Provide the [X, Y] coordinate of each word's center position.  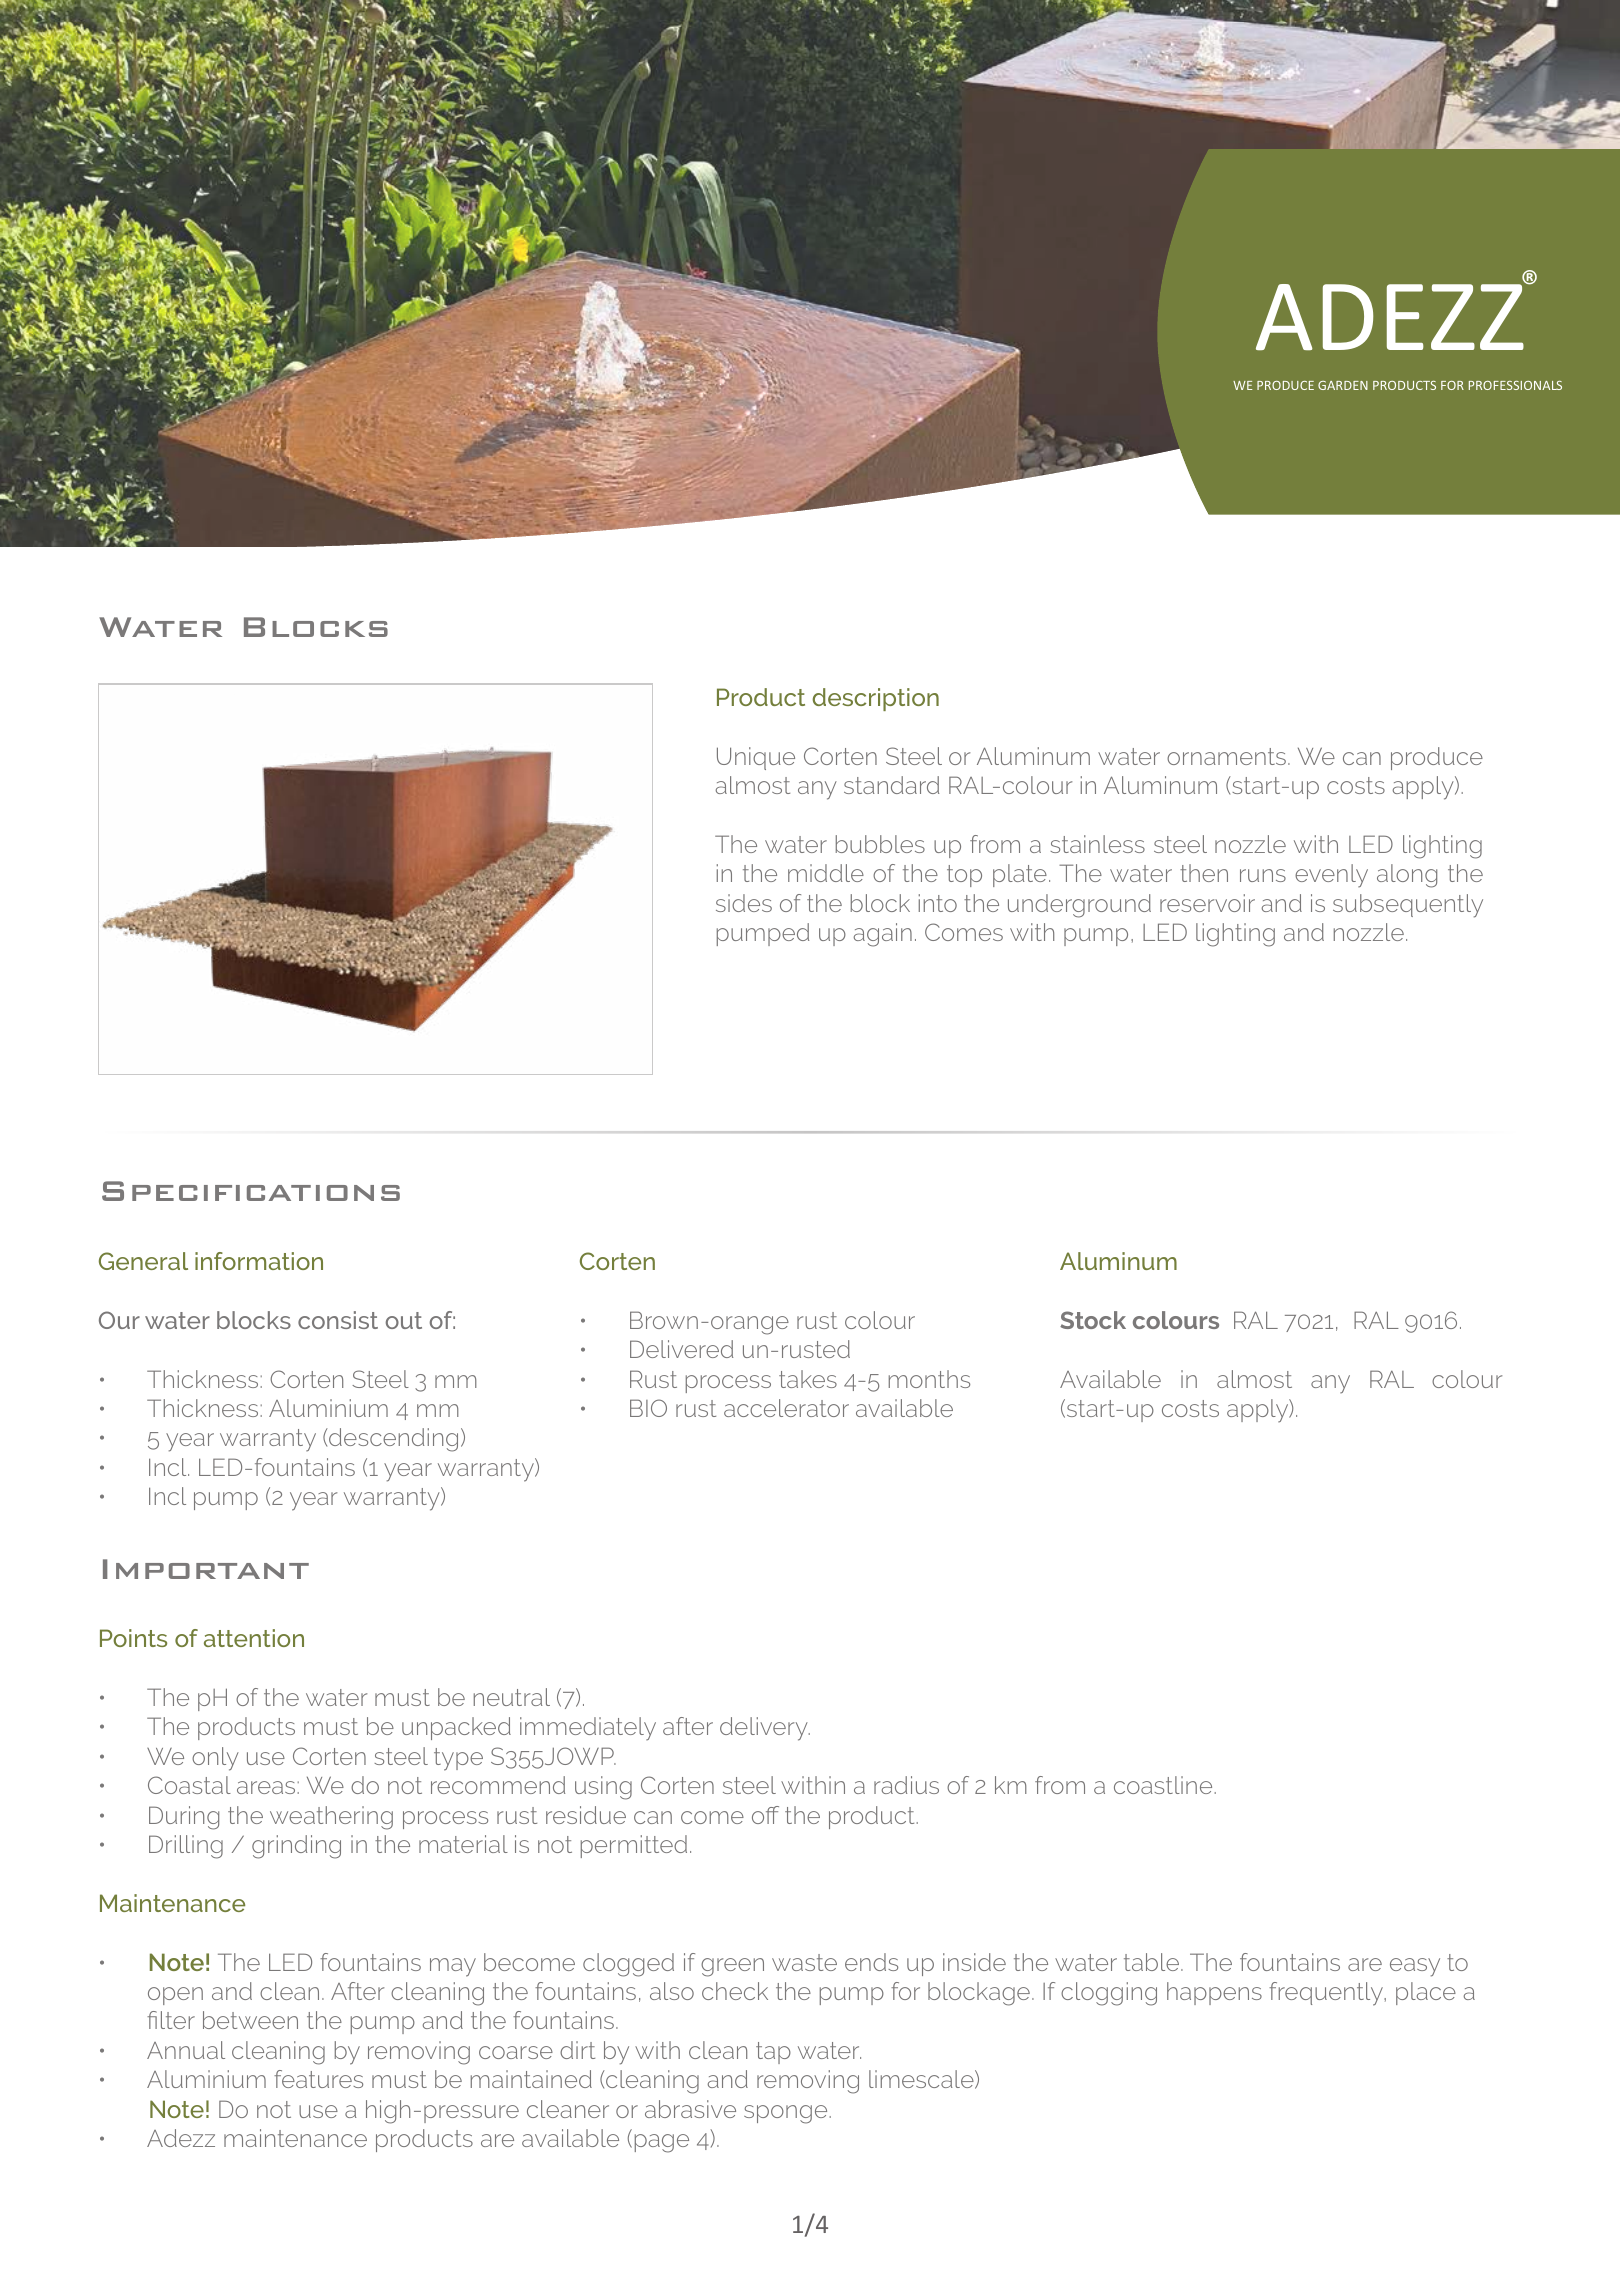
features [318, 2079]
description [875, 699]
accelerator [786, 1408]
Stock [1093, 1320]
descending [392, 1440]
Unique [756, 758]
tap [773, 2053]
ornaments [1226, 756]
